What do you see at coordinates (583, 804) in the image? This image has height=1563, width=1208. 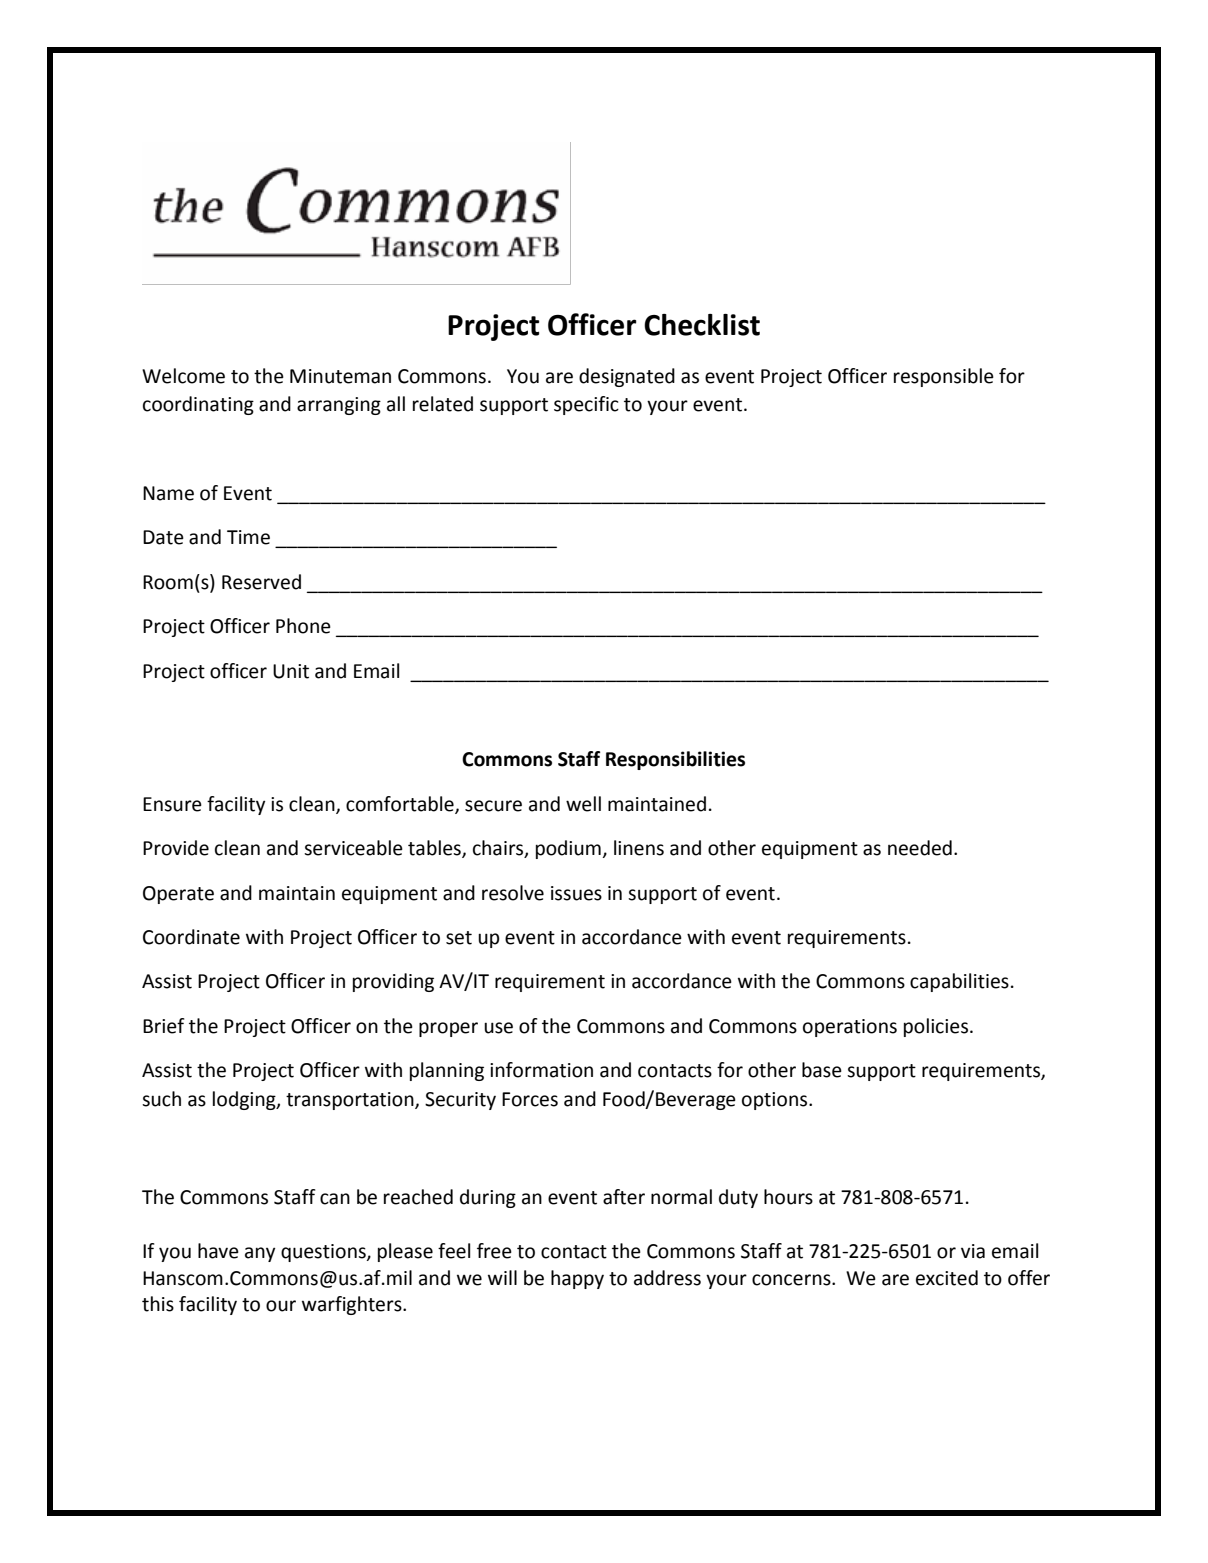 I see `well` at bounding box center [583, 804].
